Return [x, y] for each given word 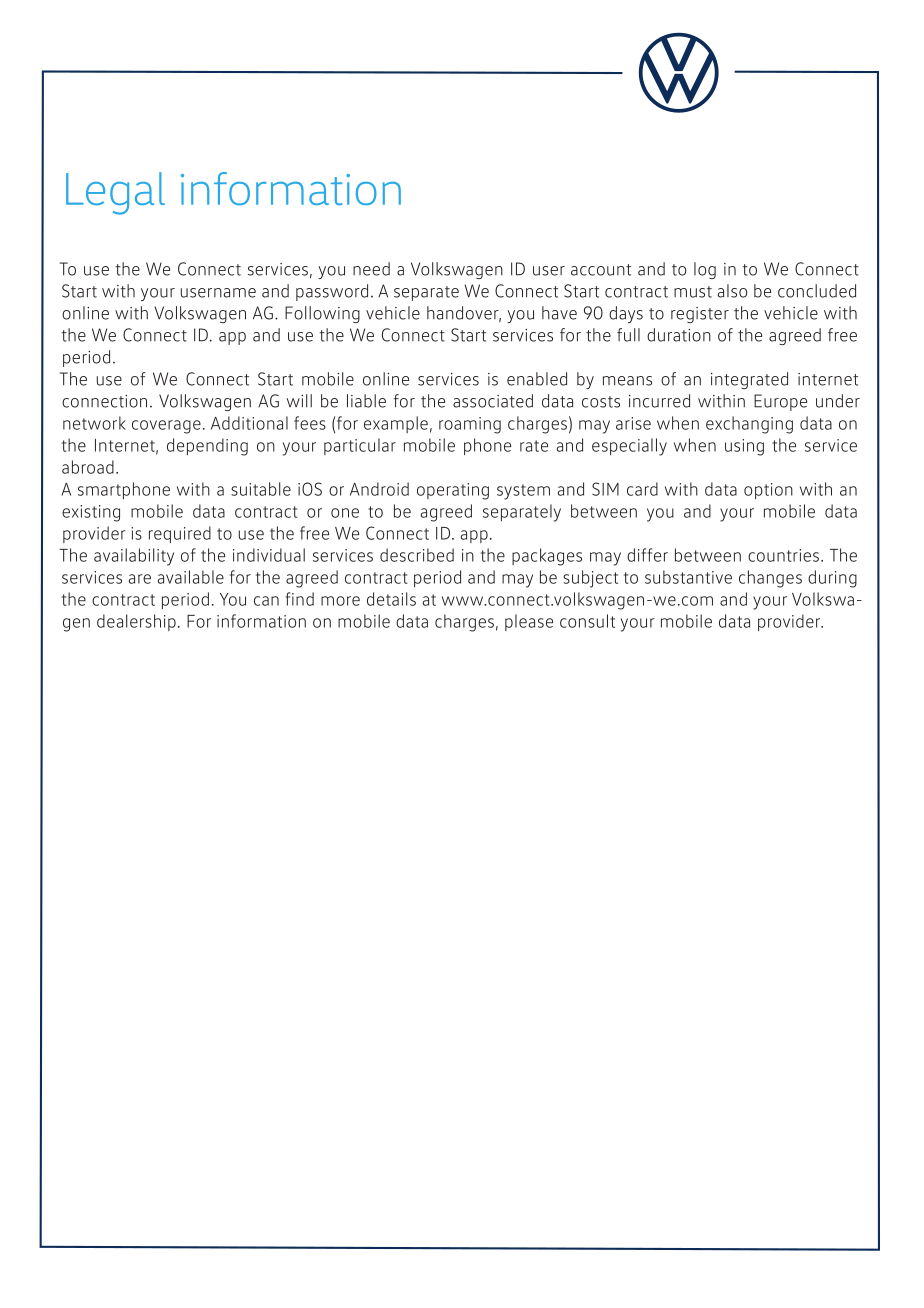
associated [493, 401]
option [768, 491]
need [371, 269]
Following [322, 314]
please [529, 622]
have [559, 313]
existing [91, 513]
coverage [166, 427]
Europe [780, 402]
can [266, 601]
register [700, 315]
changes [770, 579]
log [705, 270]
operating [453, 491]
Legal [115, 193]
